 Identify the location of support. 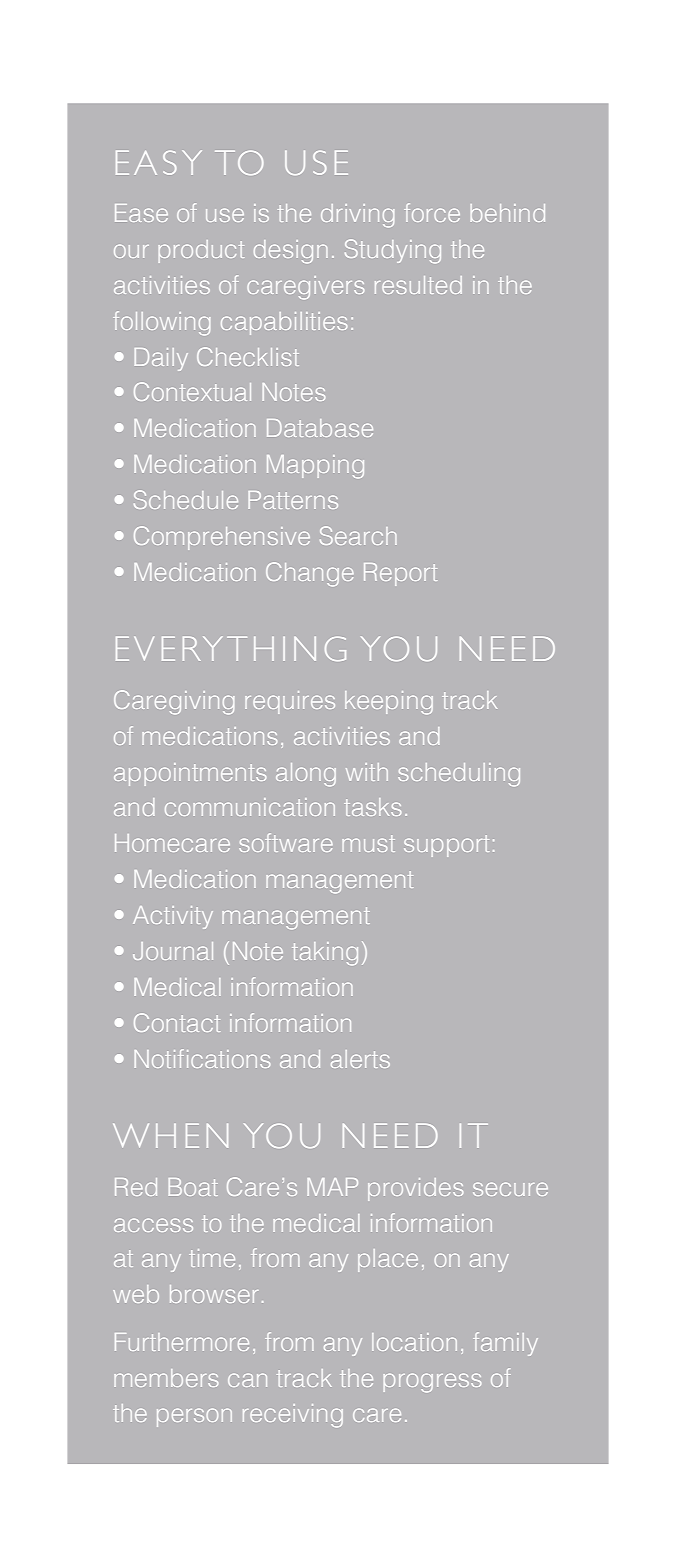
(446, 846).
